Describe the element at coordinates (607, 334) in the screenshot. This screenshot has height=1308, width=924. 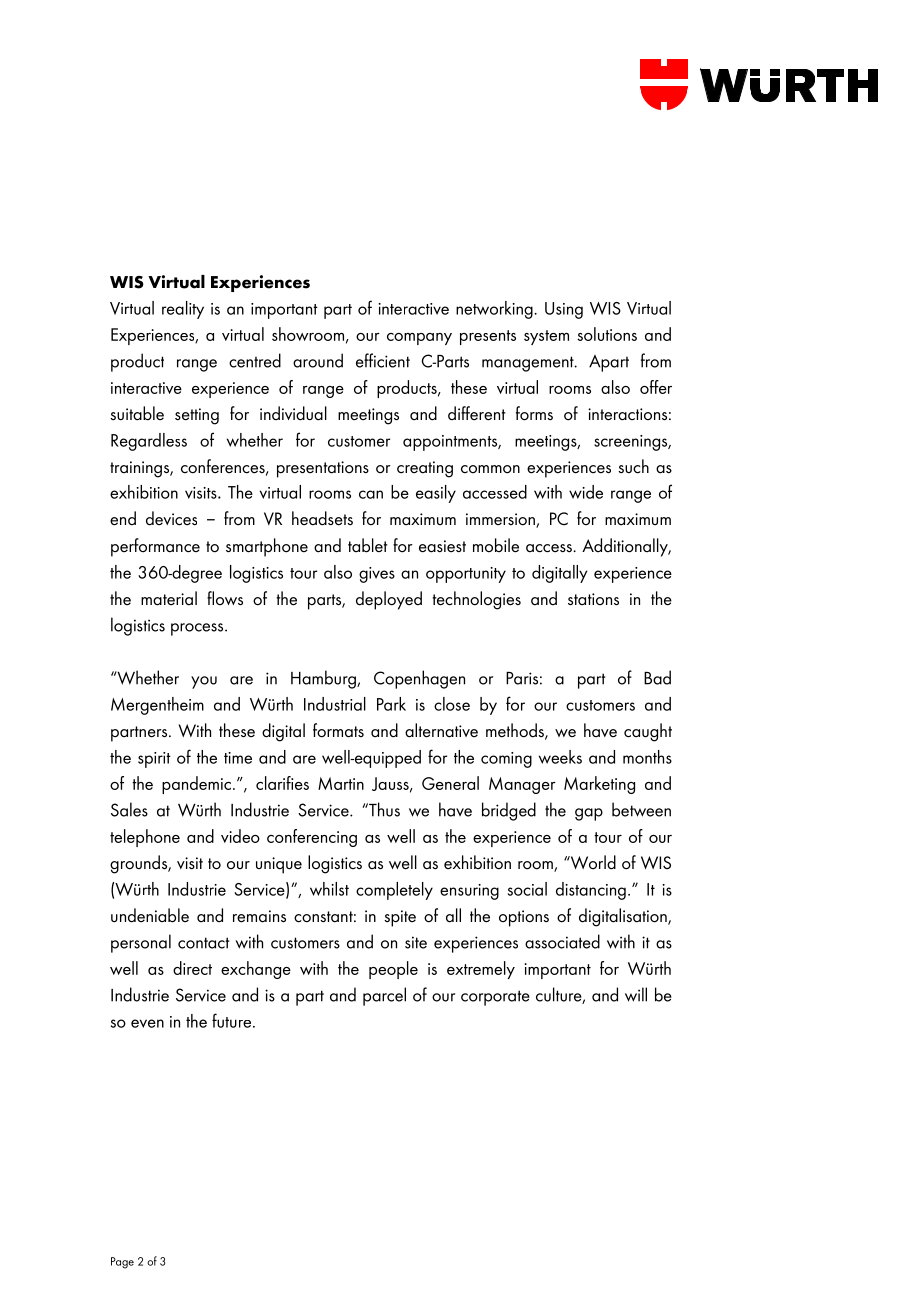
I see `solutions` at that location.
